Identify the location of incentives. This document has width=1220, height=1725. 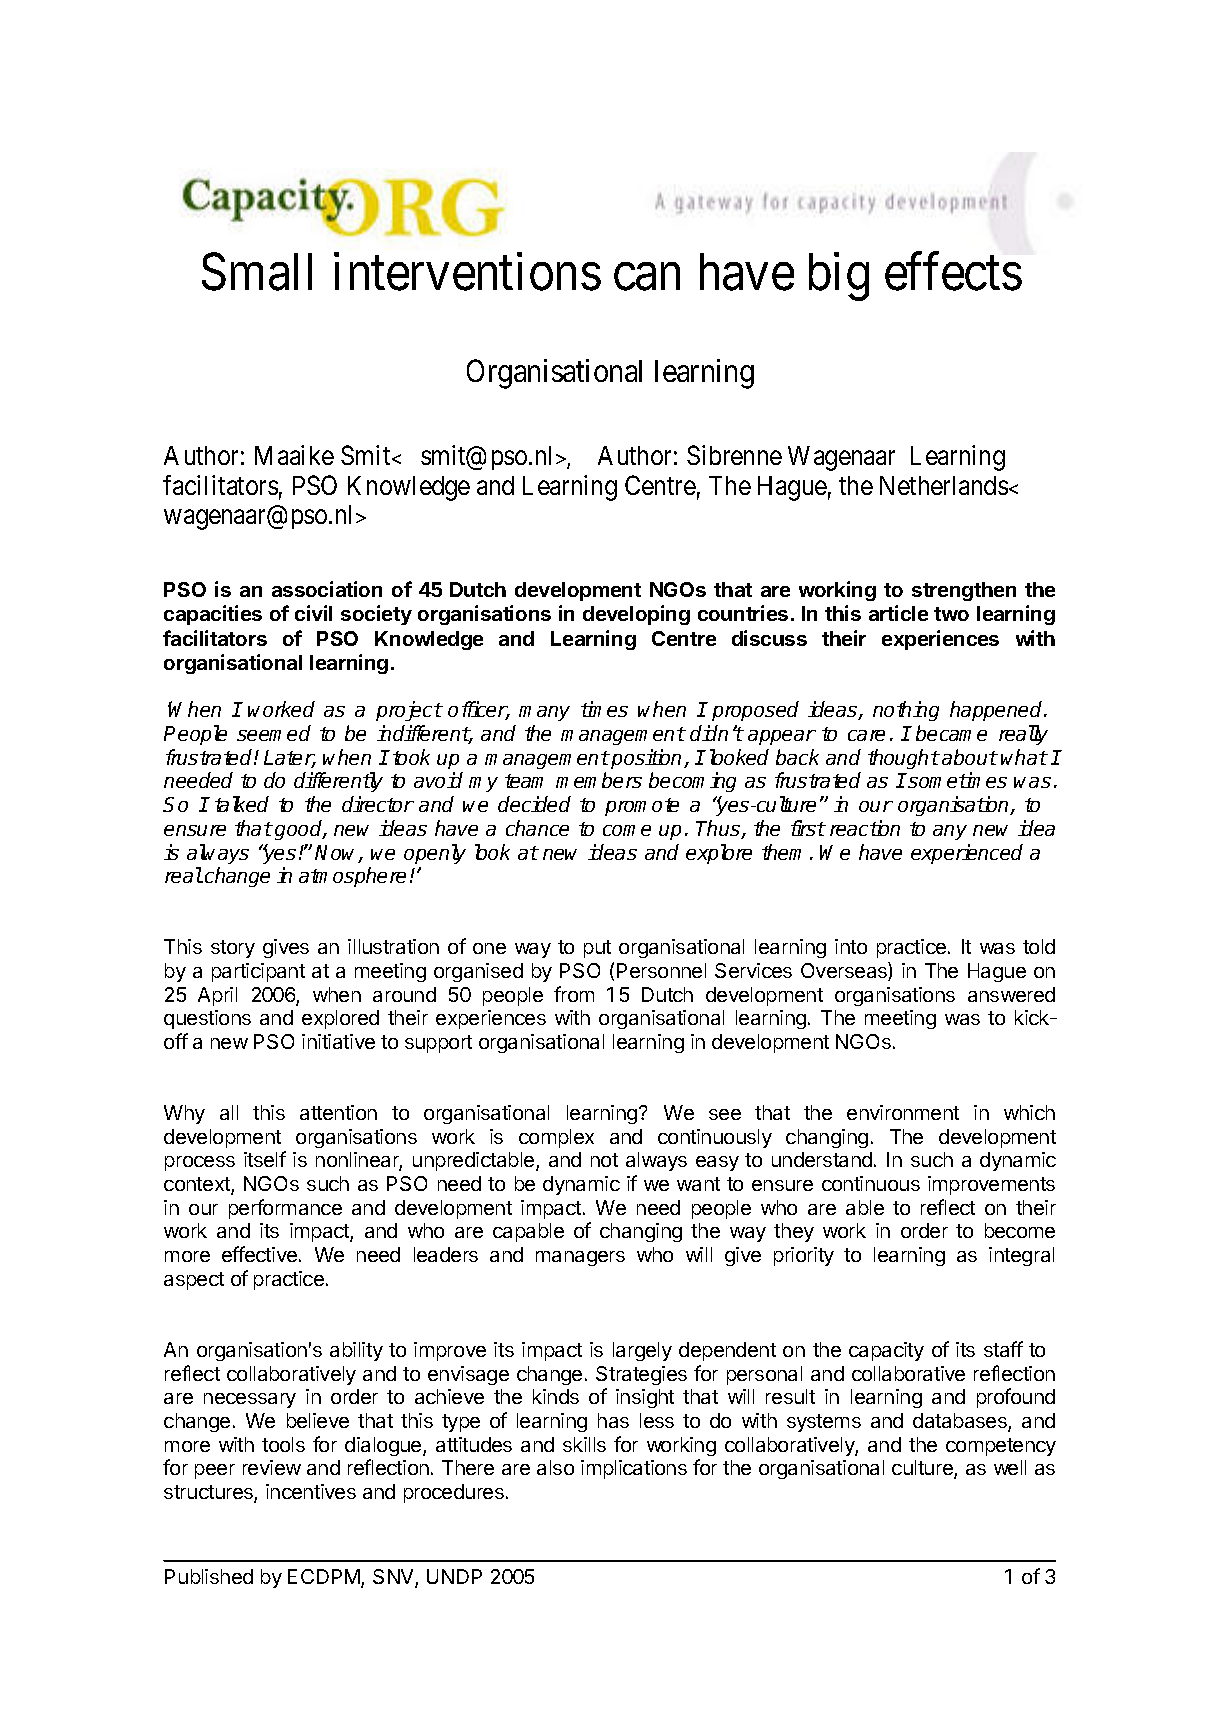
(311, 1491).
